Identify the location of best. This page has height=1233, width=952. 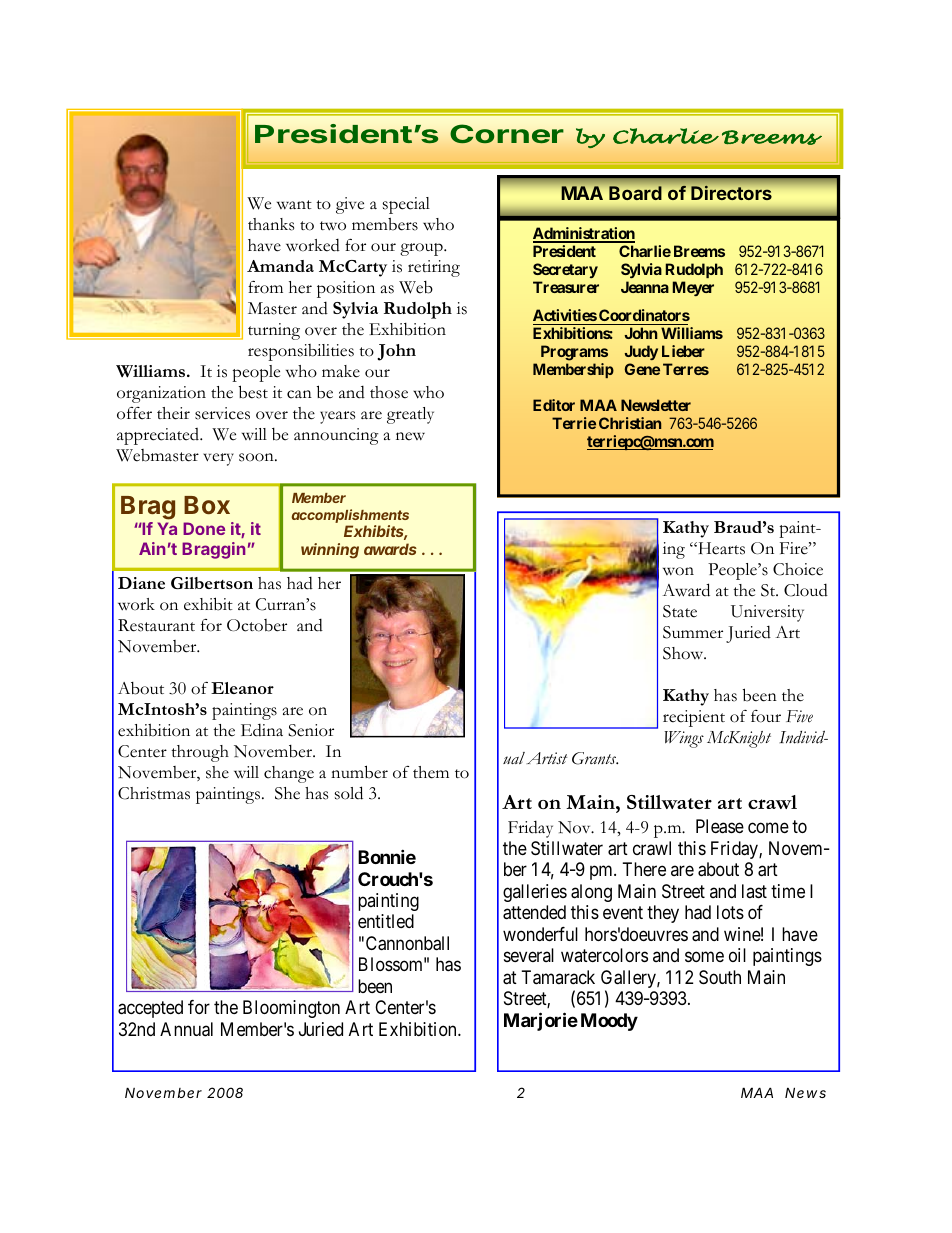
(253, 392).
